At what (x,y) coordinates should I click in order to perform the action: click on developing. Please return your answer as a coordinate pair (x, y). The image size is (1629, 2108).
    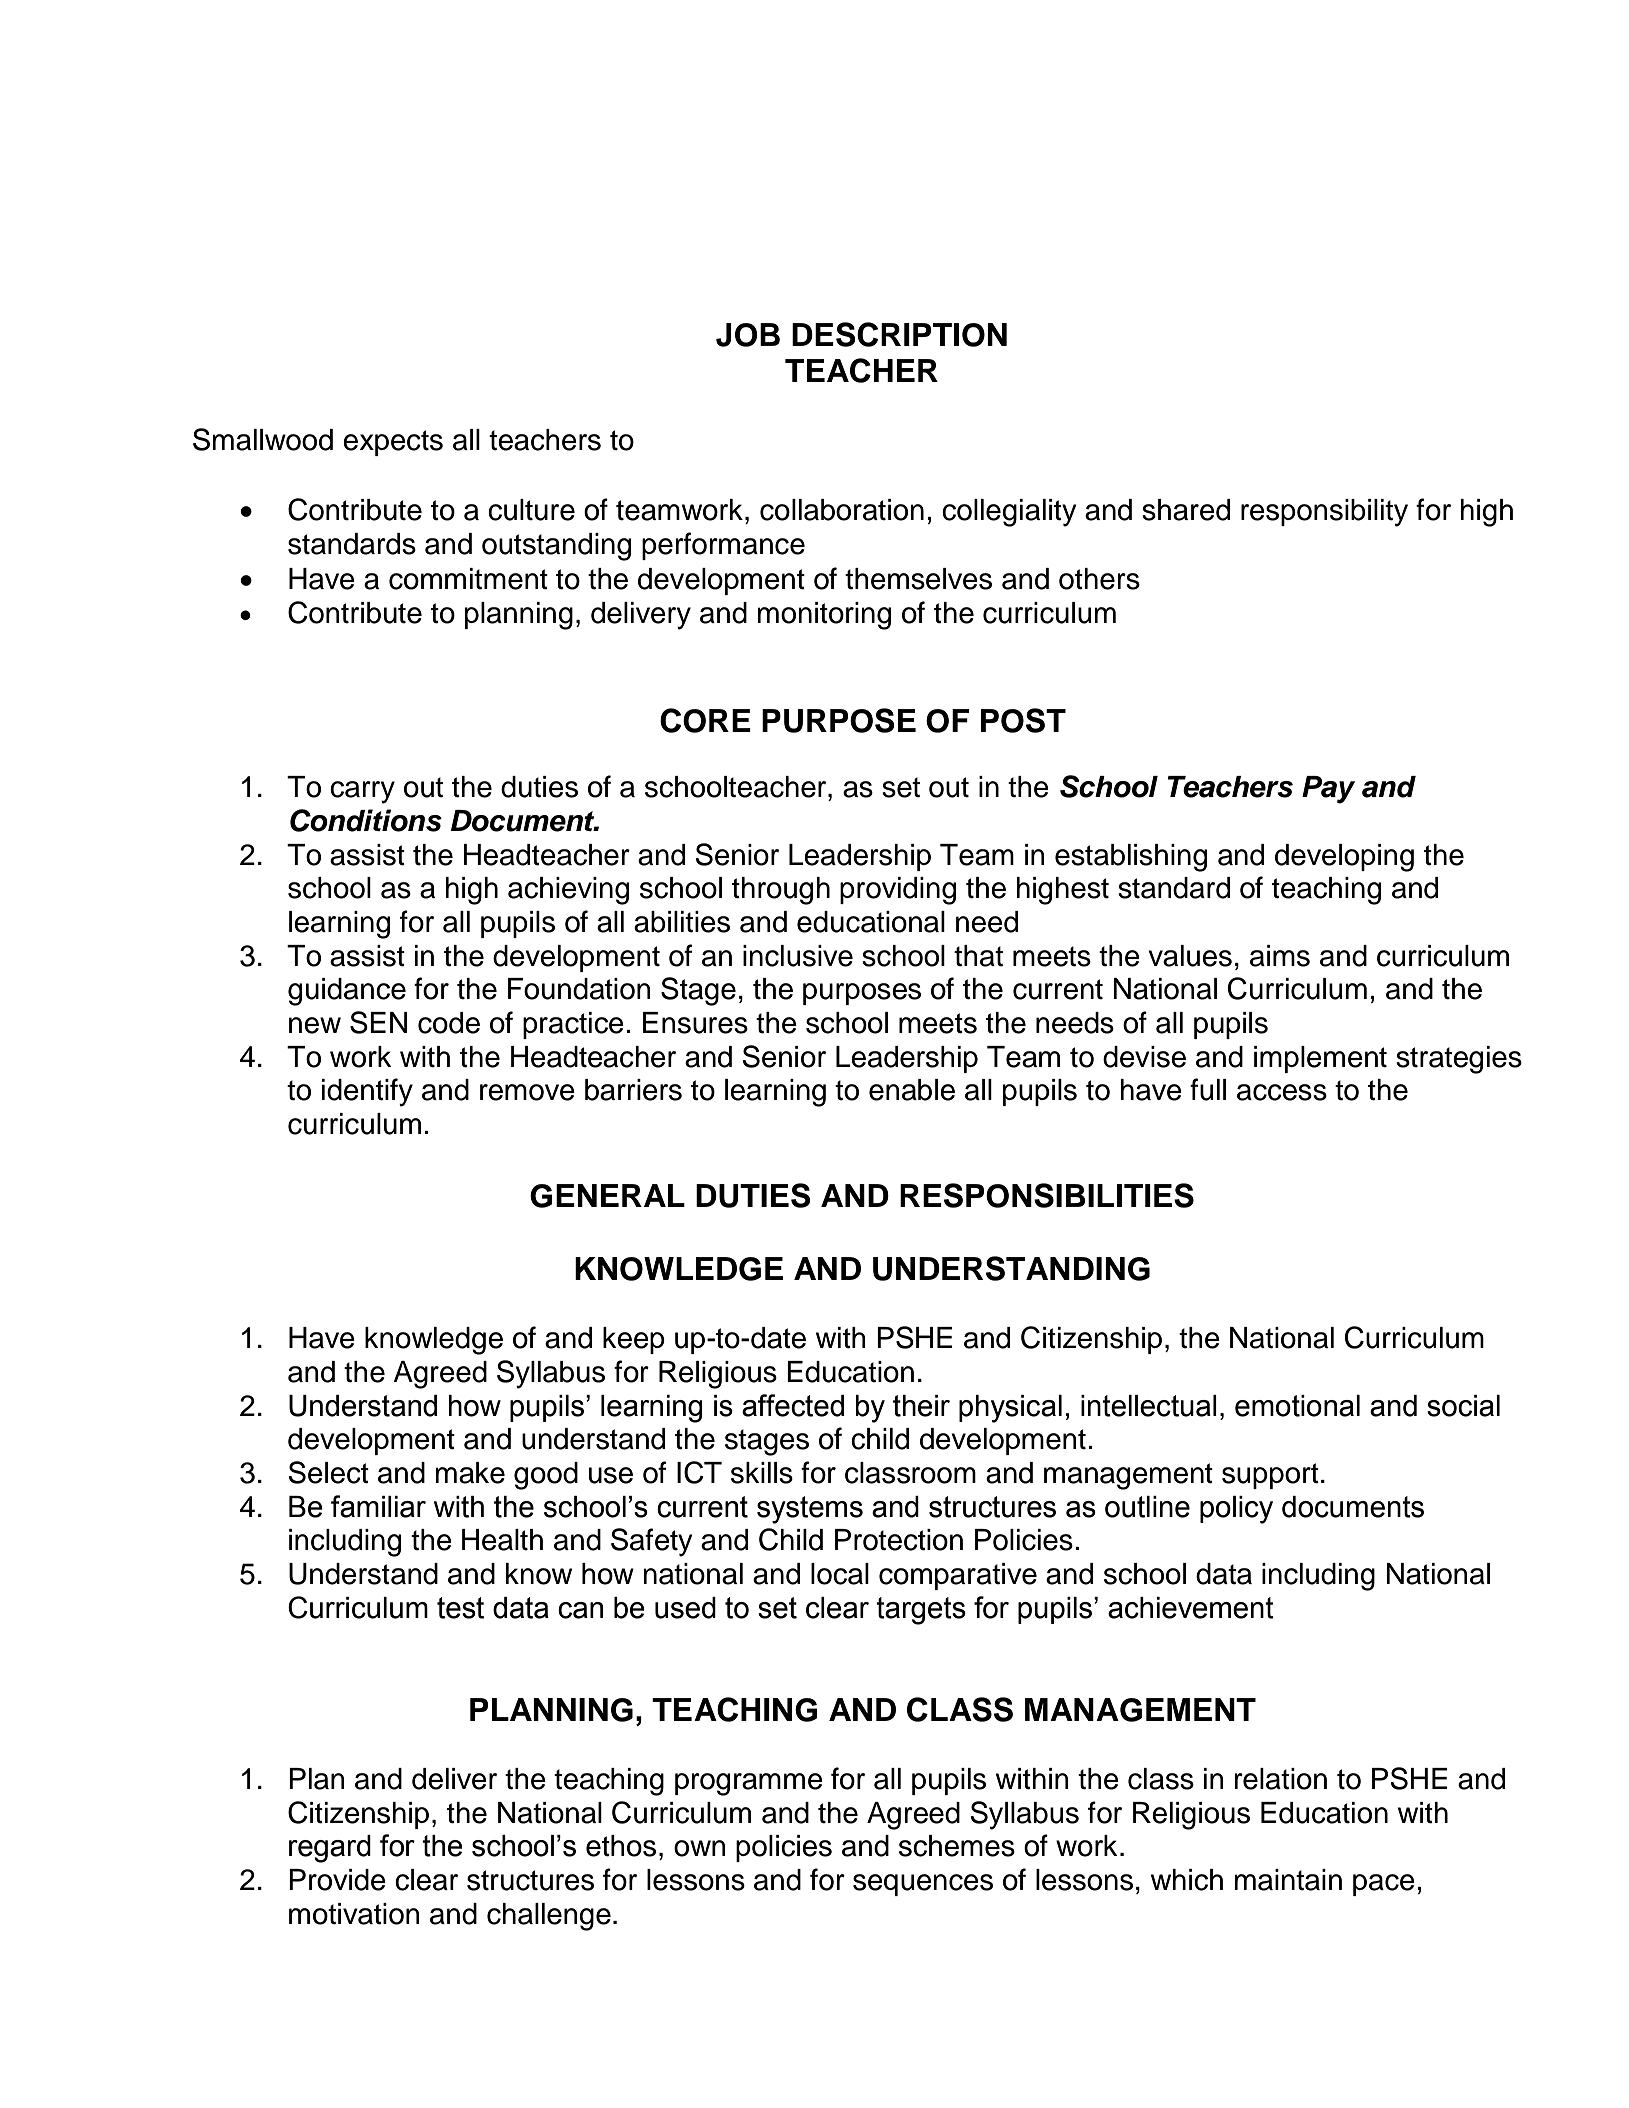
    Looking at the image, I should click on (1344, 858).
